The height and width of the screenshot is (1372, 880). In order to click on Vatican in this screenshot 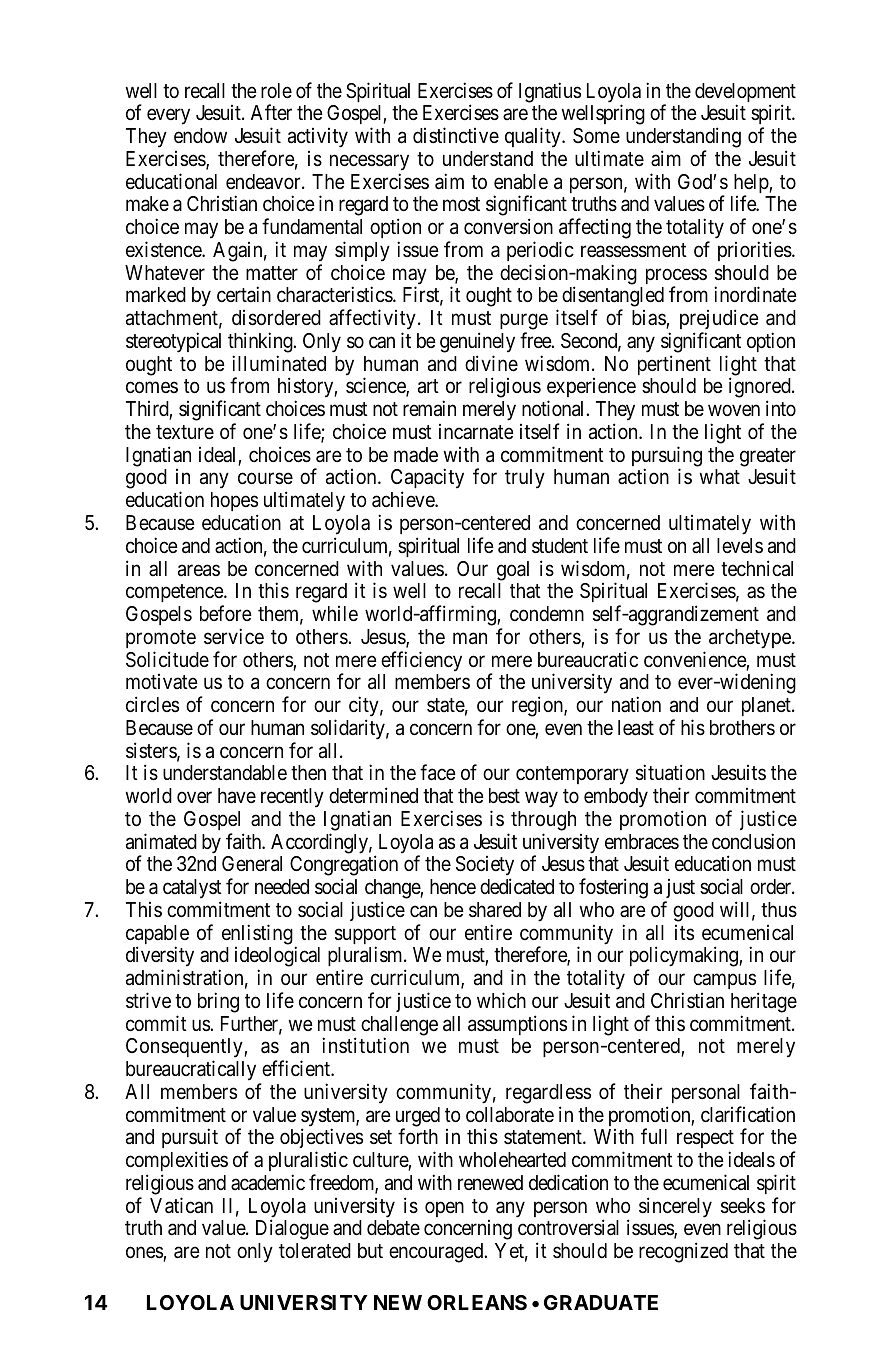, I will do `click(181, 1205)`.
